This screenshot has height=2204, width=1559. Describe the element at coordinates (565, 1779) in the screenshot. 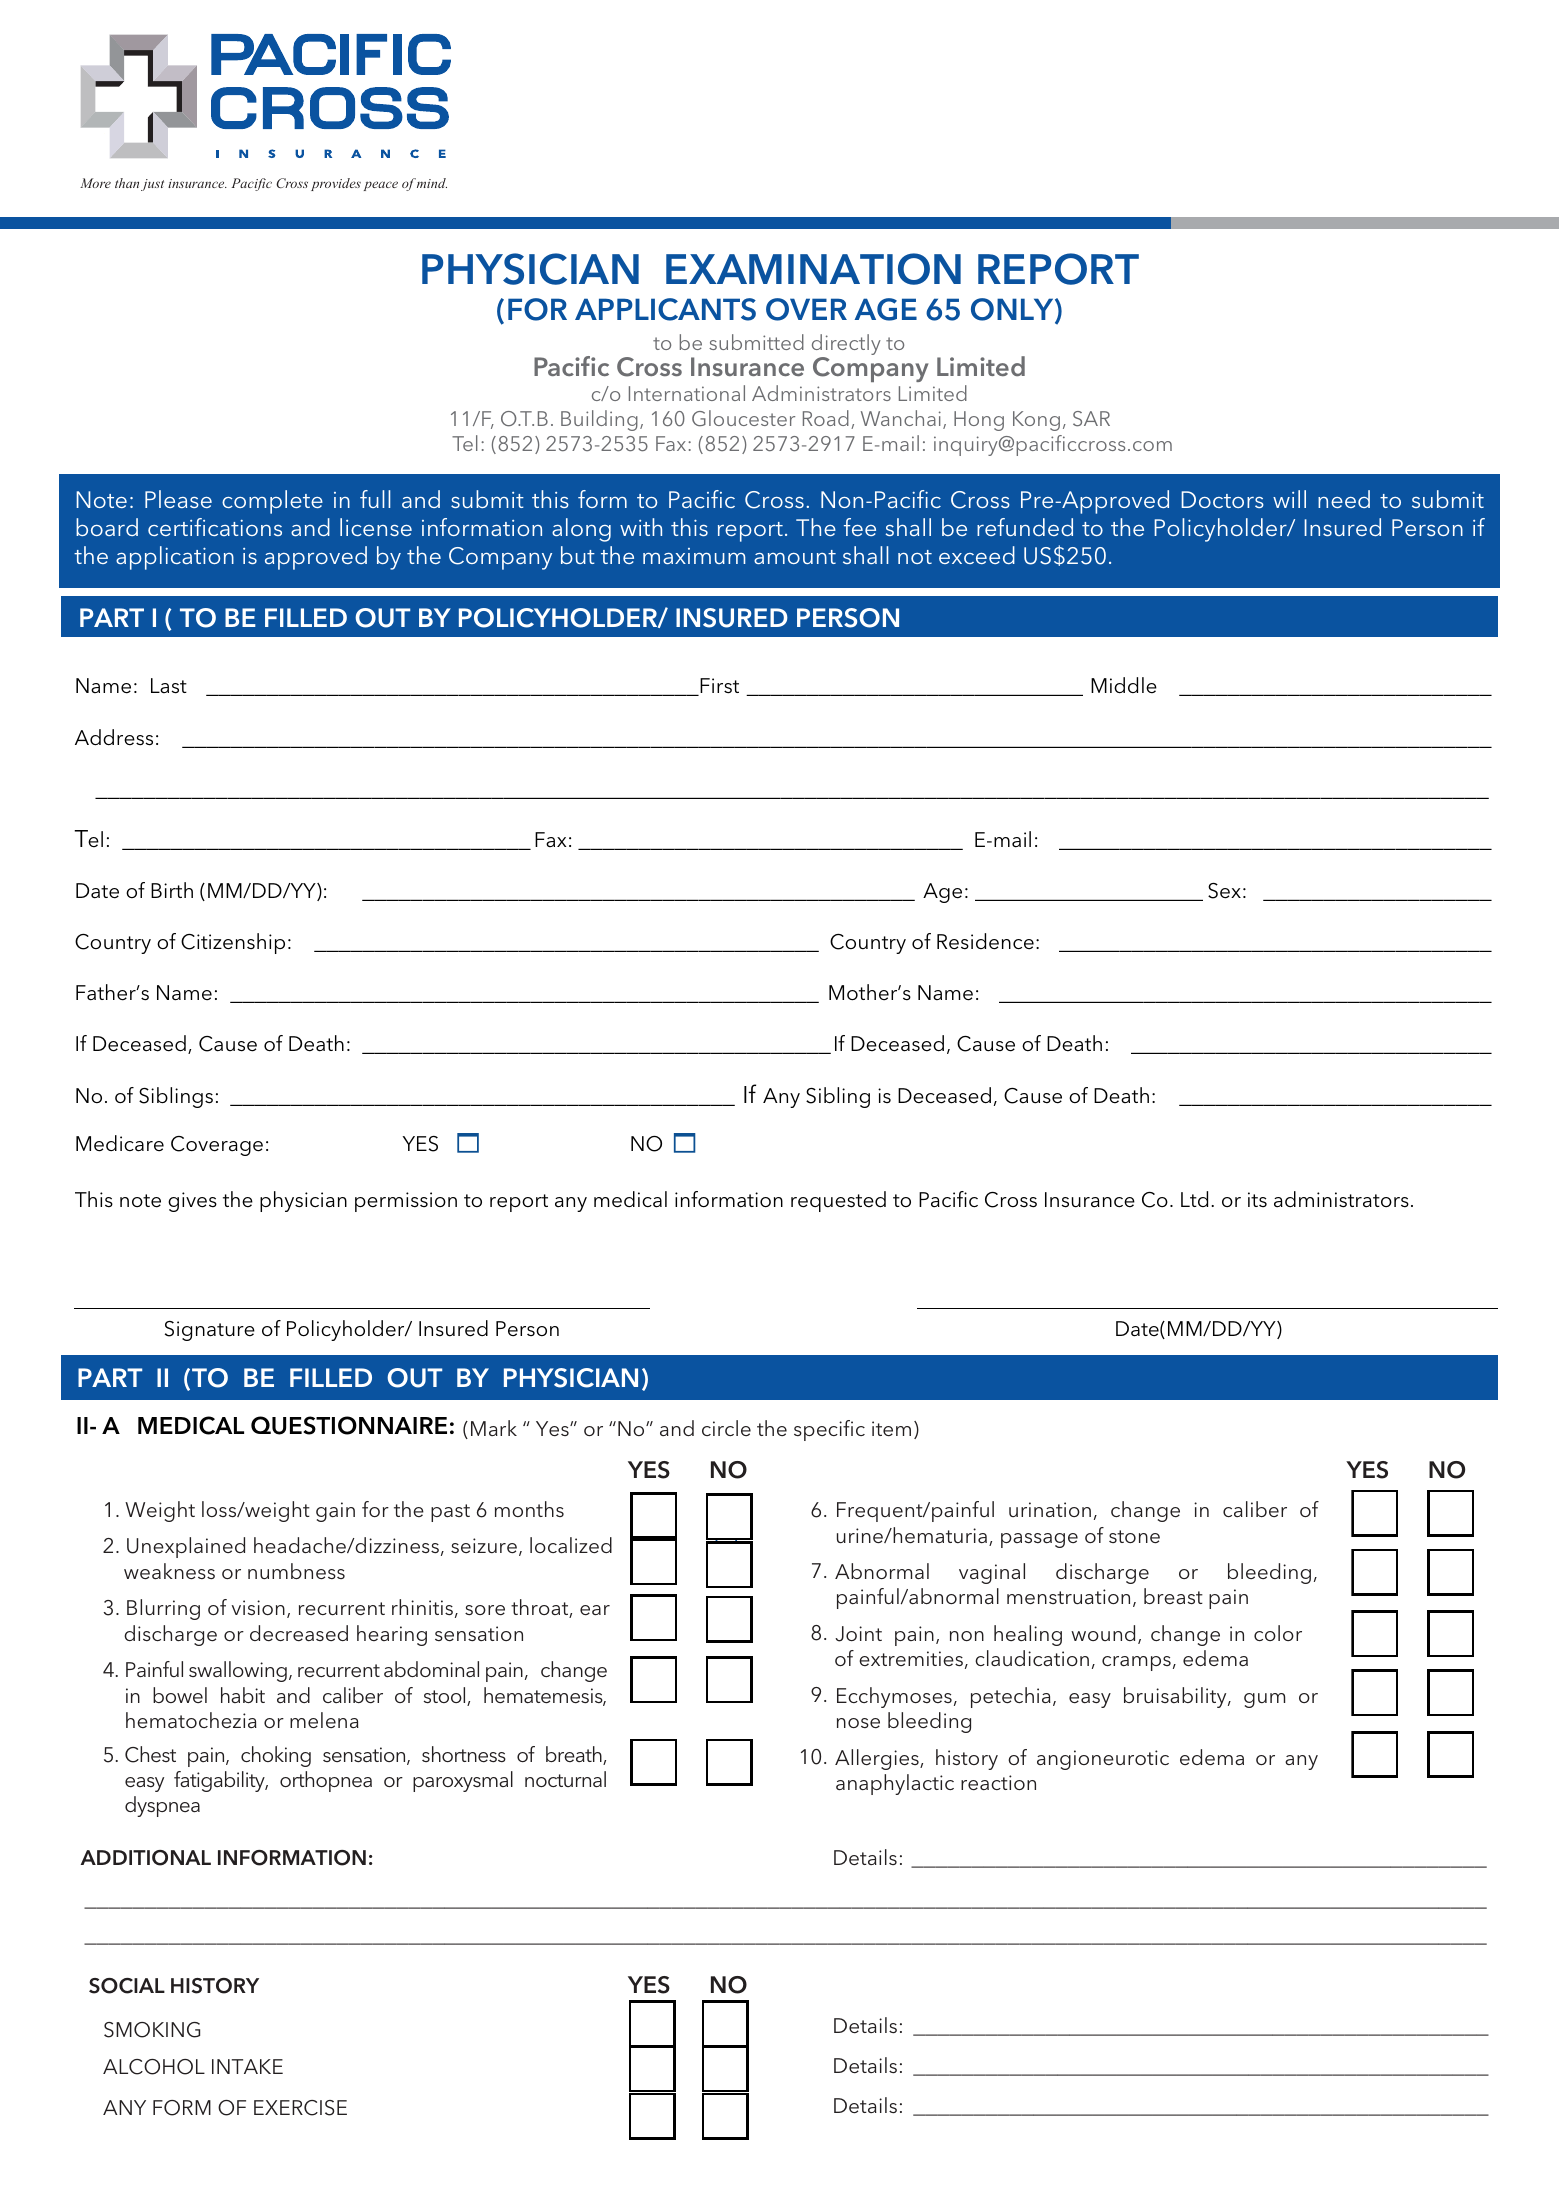

I see `nocturnal` at that location.
